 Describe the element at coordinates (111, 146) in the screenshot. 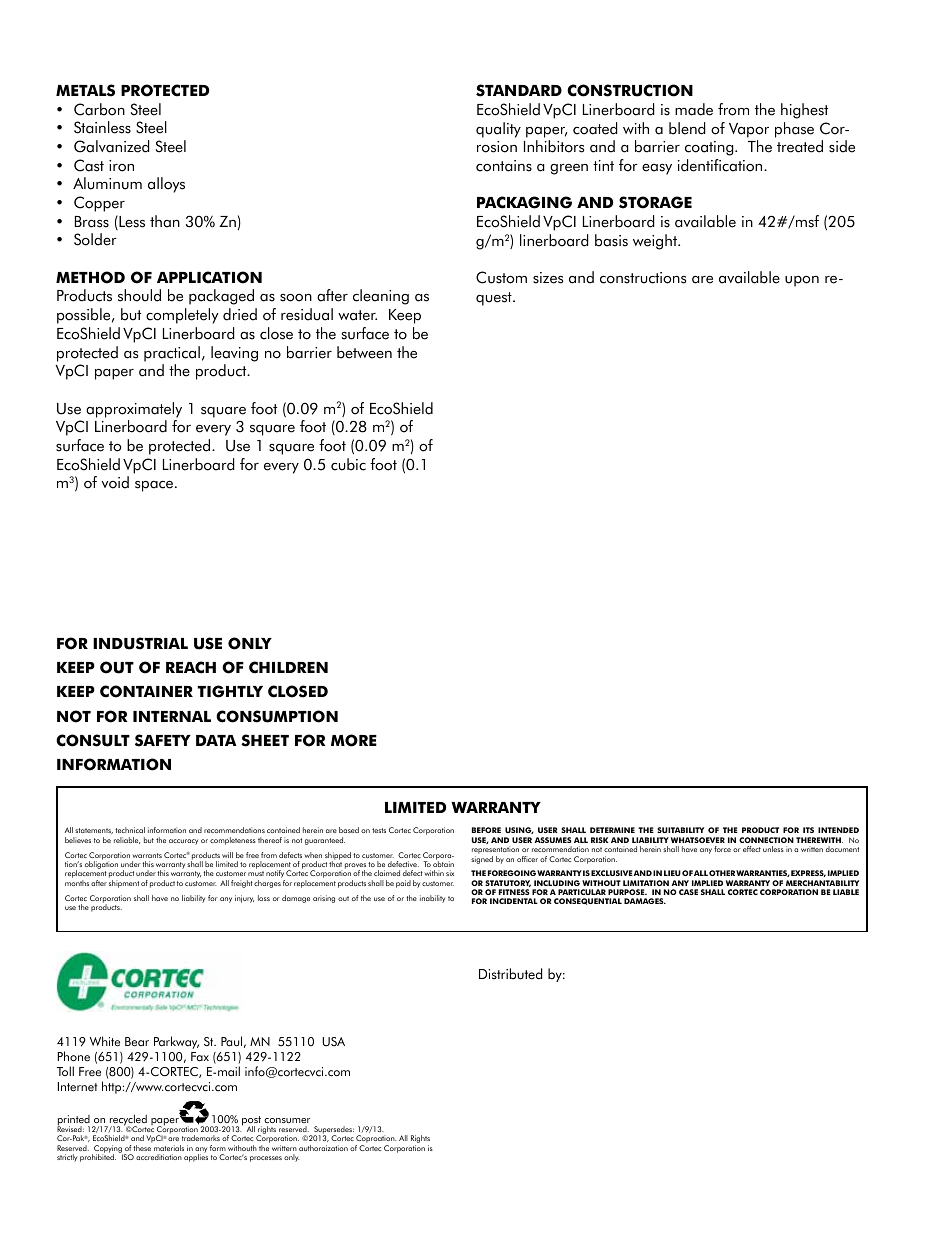

I see `Galvanized` at that location.
